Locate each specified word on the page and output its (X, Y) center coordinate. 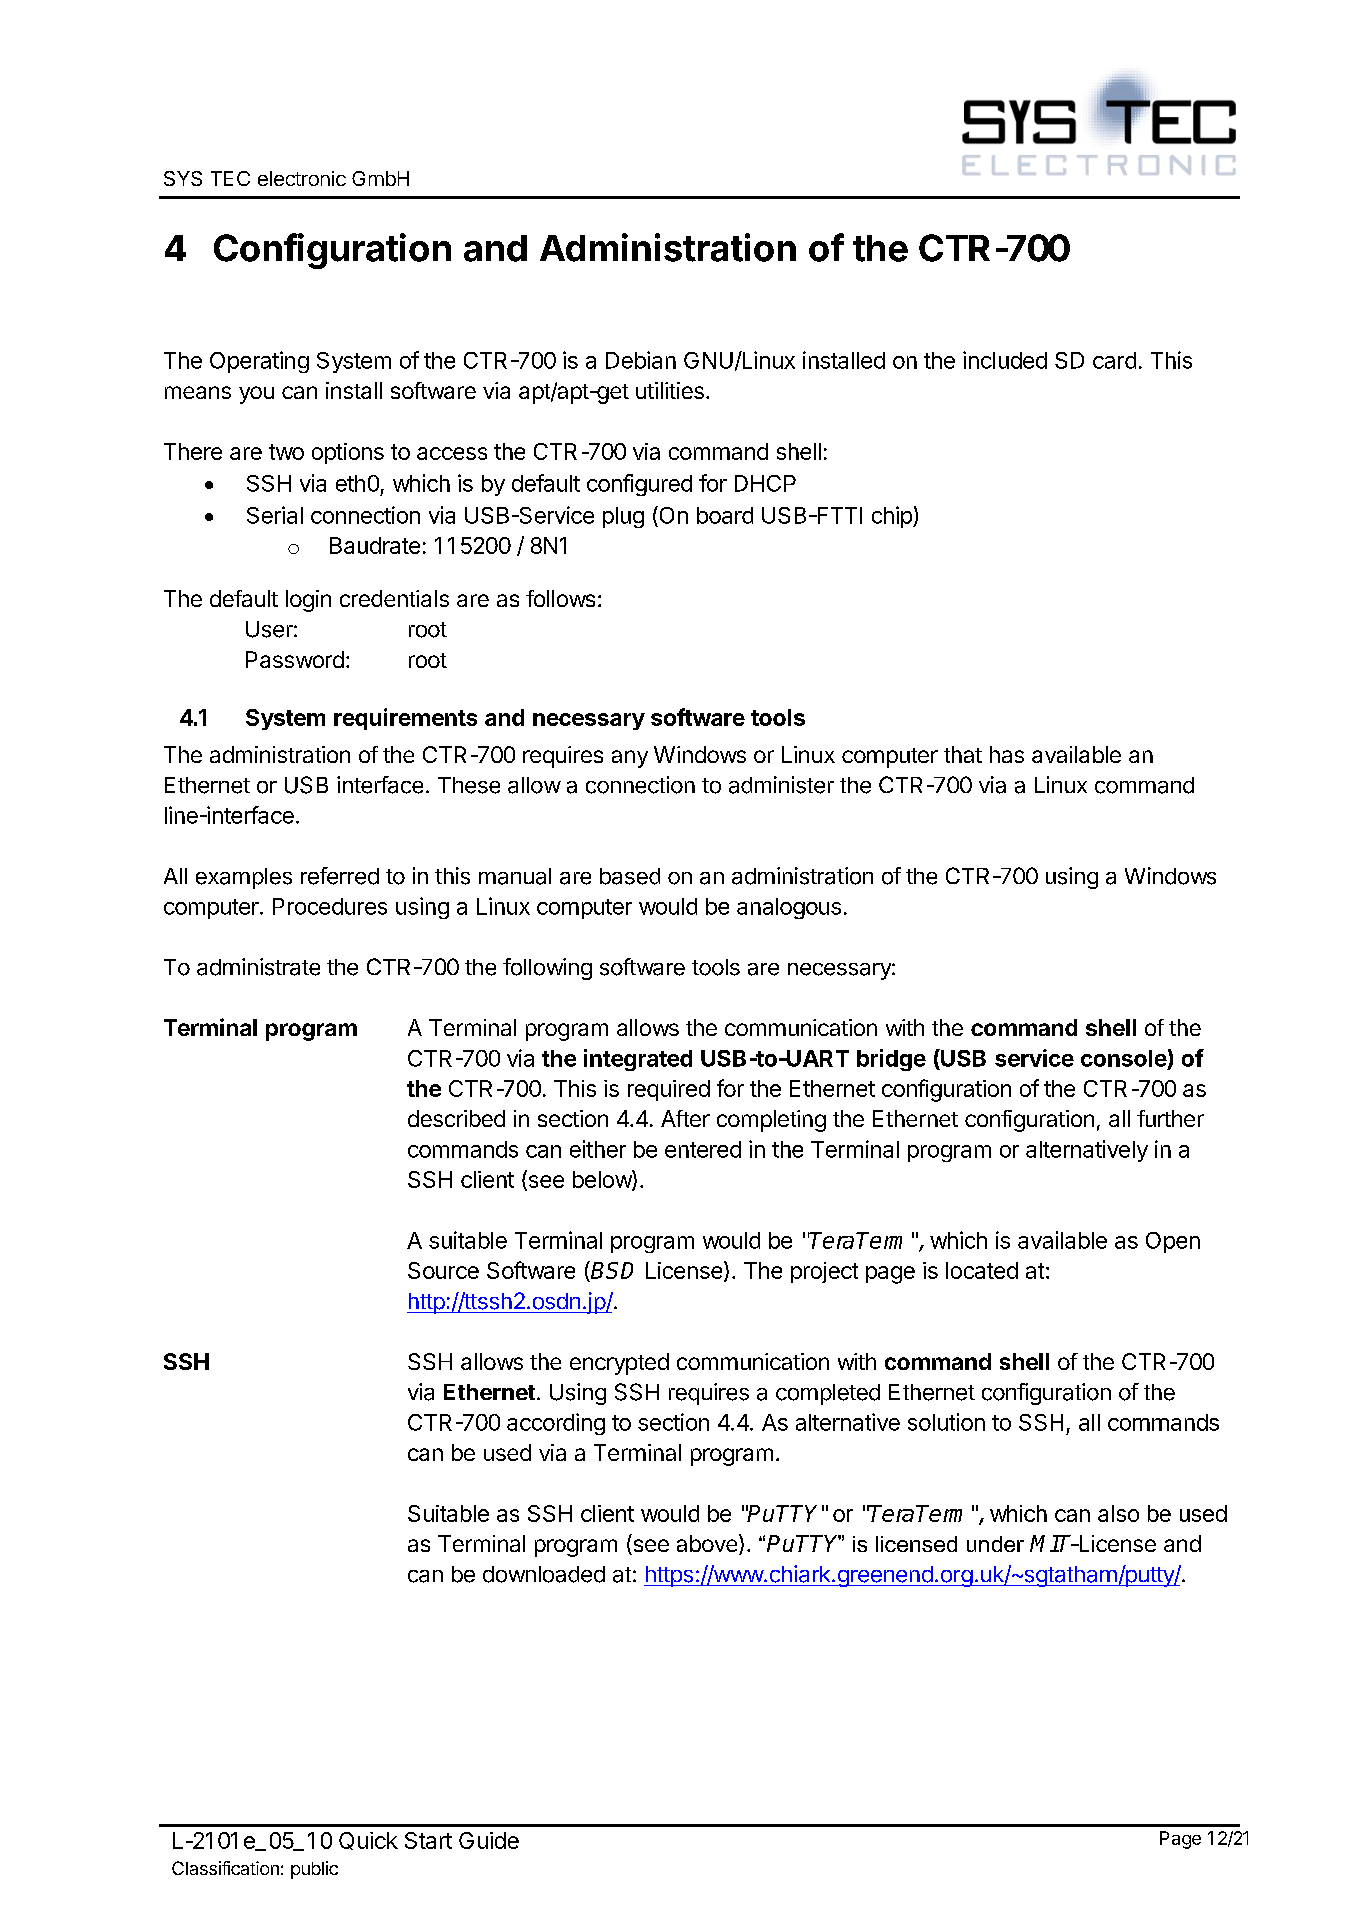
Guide (489, 1840)
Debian (641, 360)
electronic (302, 178)
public (314, 1870)
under (995, 1544)
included (1005, 360)
